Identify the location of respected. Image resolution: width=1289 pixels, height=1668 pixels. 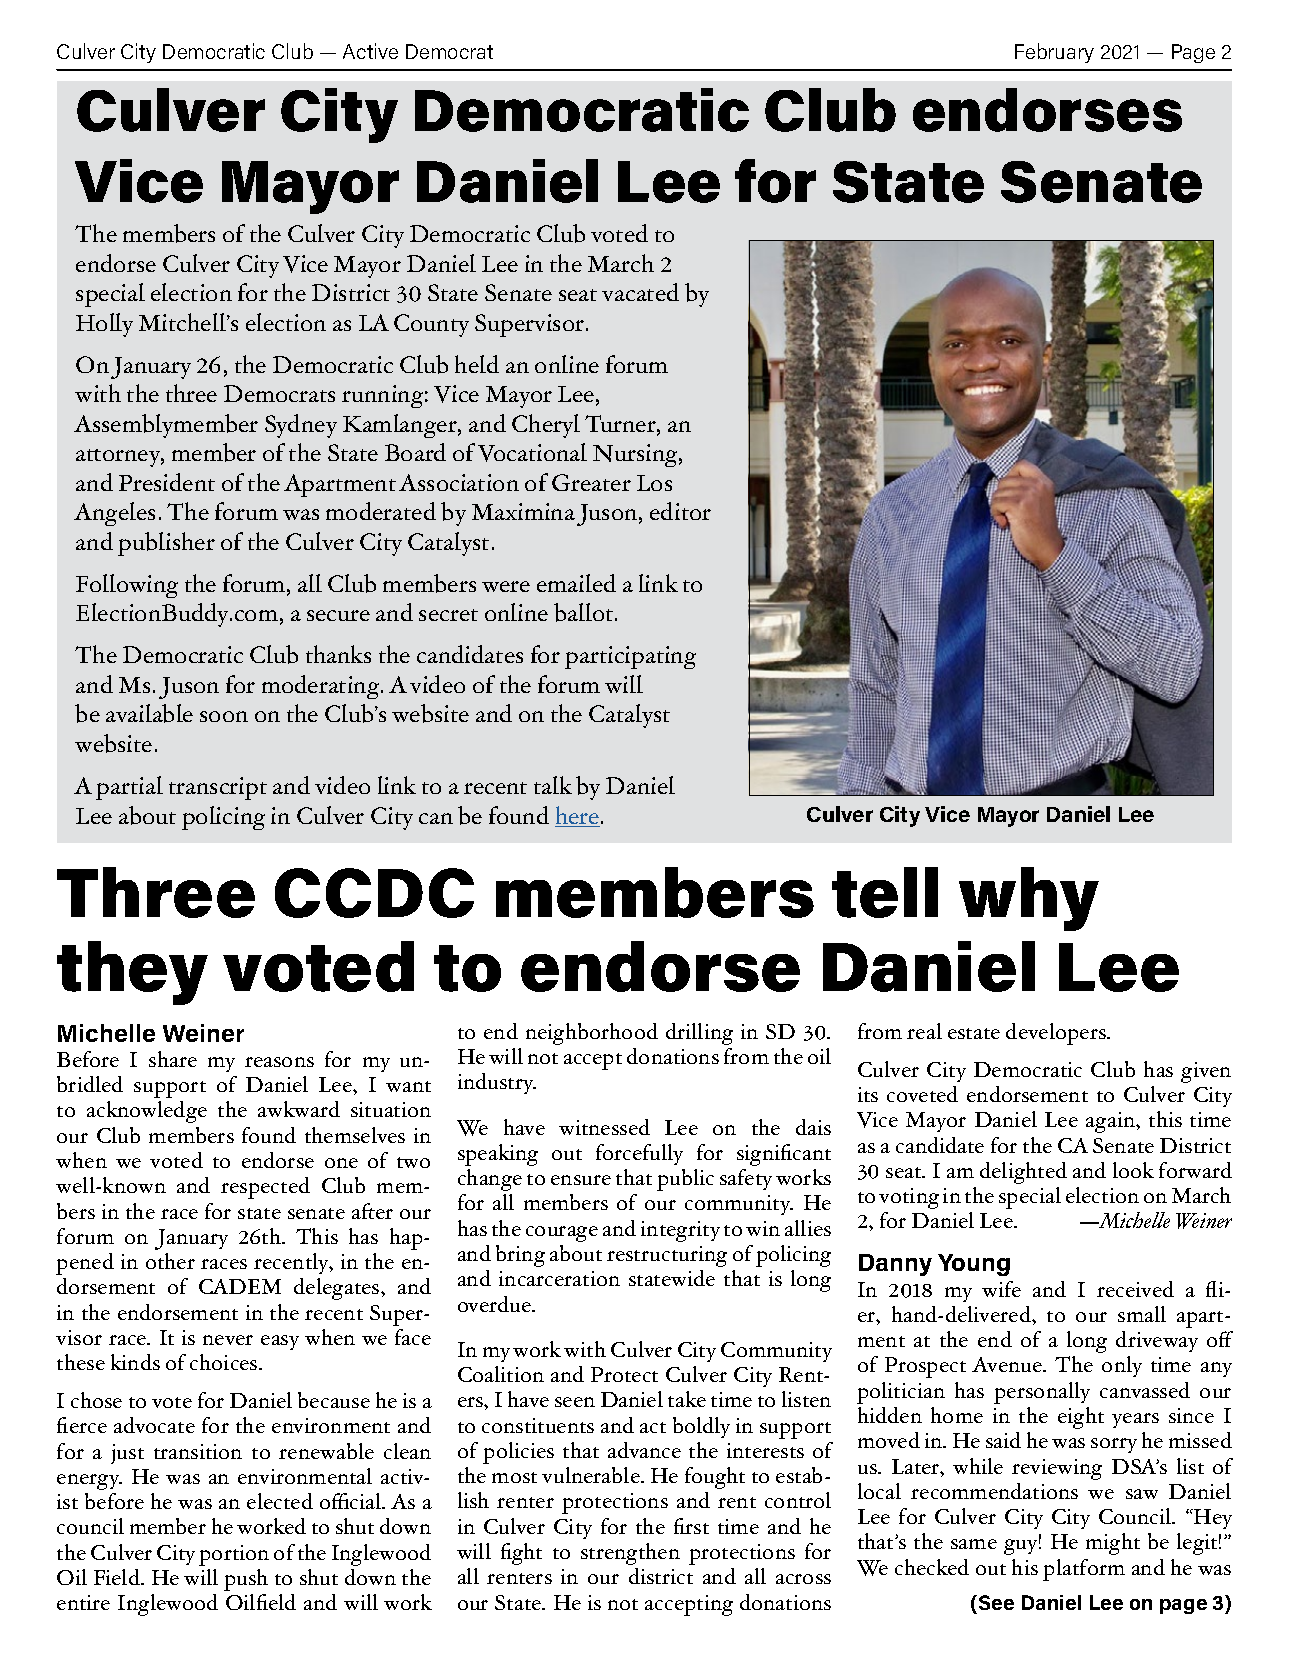
(265, 1188).
